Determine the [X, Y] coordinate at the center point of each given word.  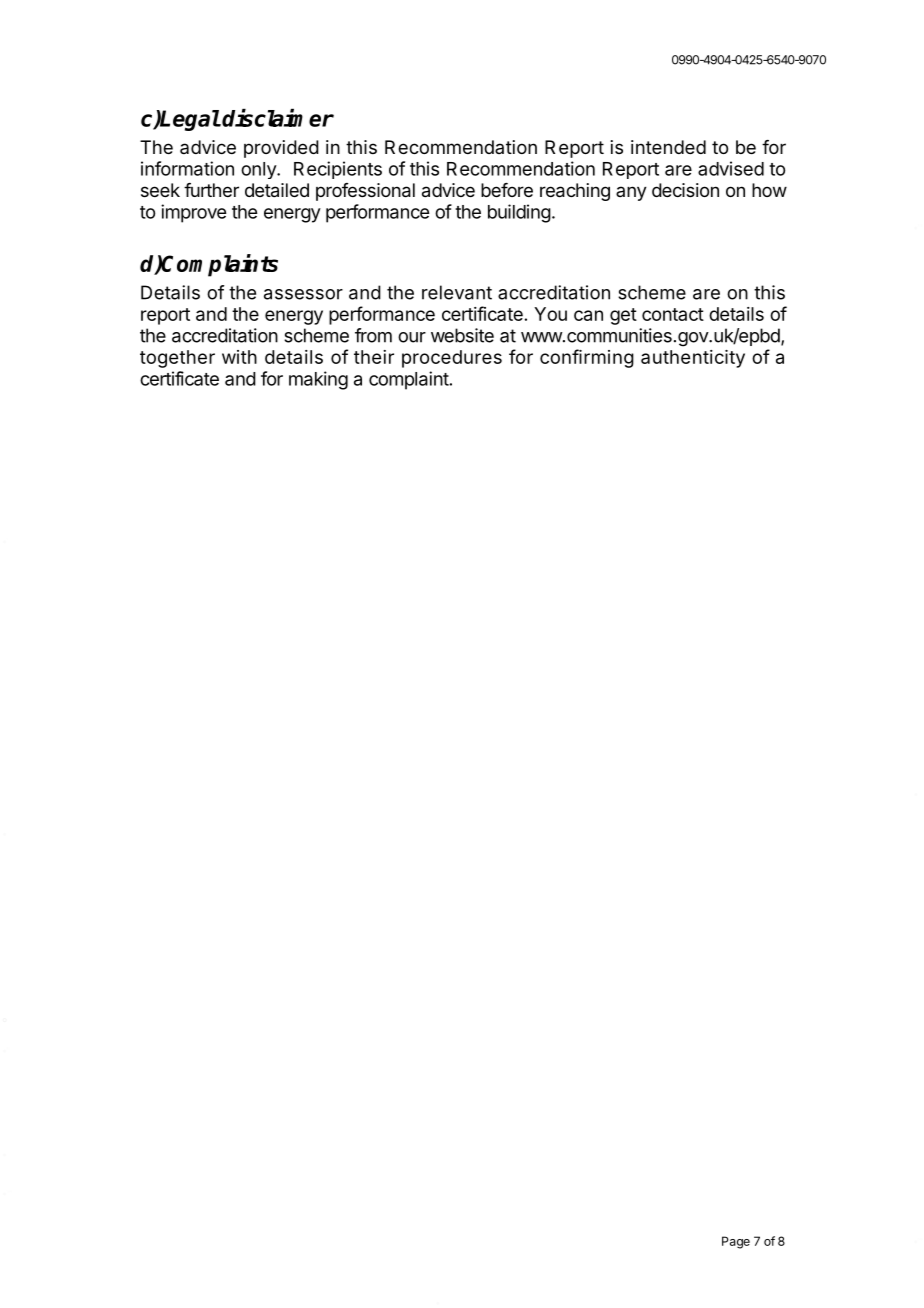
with [239, 357]
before [507, 190]
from [373, 335]
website [462, 335]
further [211, 190]
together [177, 359]
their [374, 357]
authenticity [693, 359]
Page [736, 1242]
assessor [303, 294]
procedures [452, 359]
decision [685, 190]
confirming [587, 358]
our [412, 337]
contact [673, 314]
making [318, 380]
